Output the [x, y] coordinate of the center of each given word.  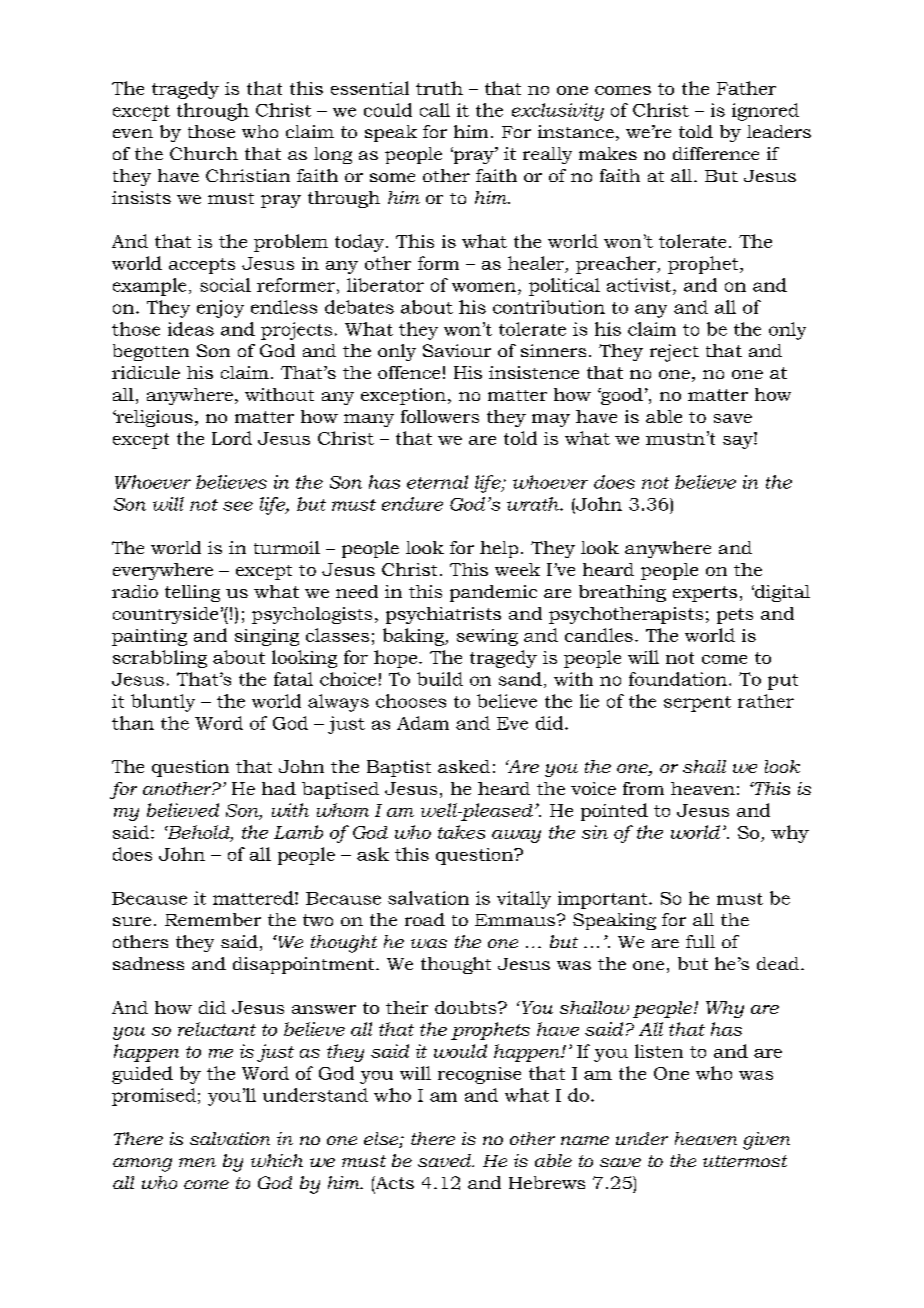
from [643, 788]
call [435, 110]
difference [716, 153]
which [277, 1160]
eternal [437, 482]
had [279, 788]
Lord [232, 438]
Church [204, 153]
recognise [479, 1075]
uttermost [745, 1161]
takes [461, 832]
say [739, 441]
